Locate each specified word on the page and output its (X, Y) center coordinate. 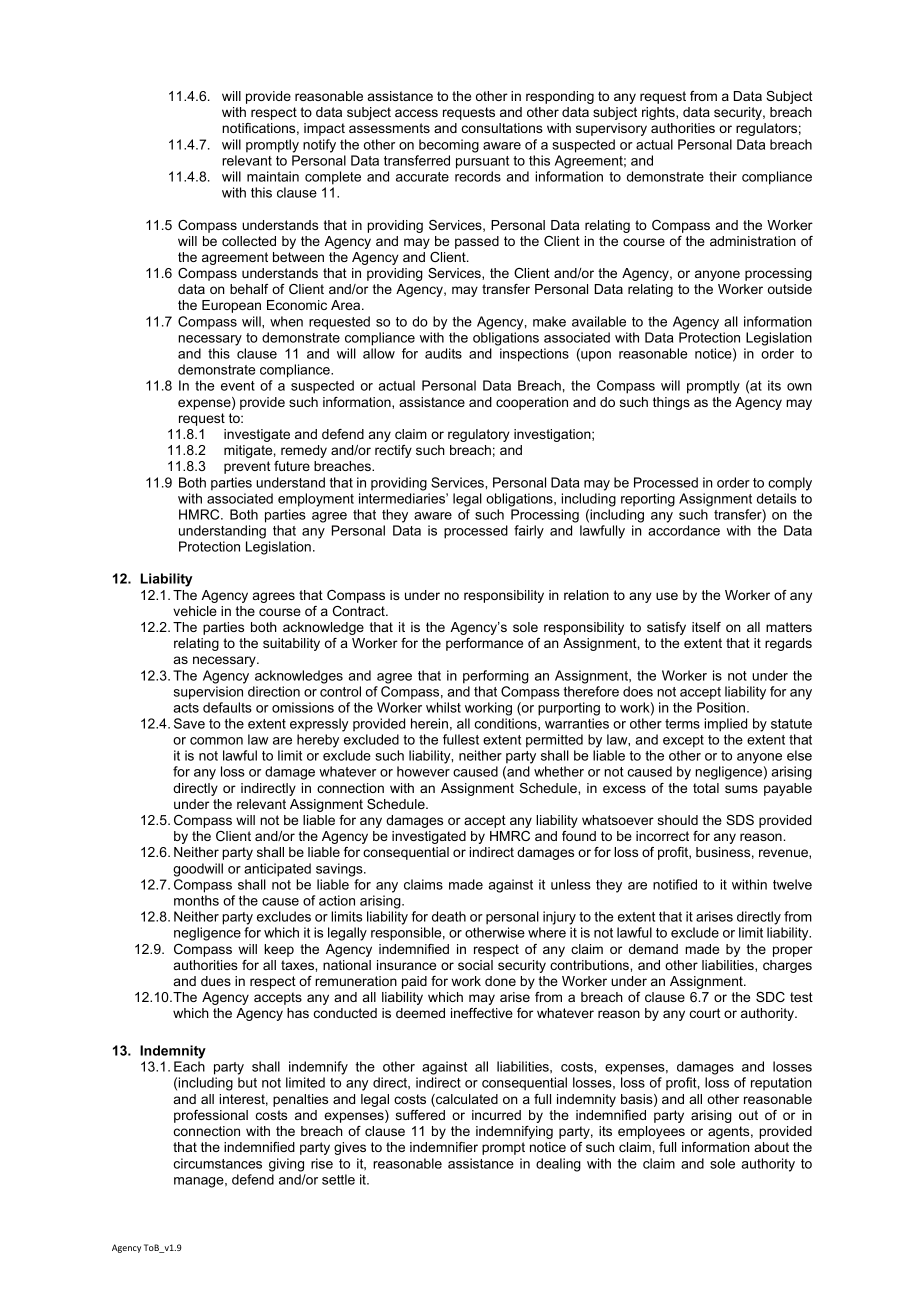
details (776, 498)
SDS (740, 820)
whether (559, 771)
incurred (496, 1115)
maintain (273, 176)
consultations (502, 128)
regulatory (479, 435)
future (292, 466)
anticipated (277, 870)
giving (286, 1165)
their (723, 176)
